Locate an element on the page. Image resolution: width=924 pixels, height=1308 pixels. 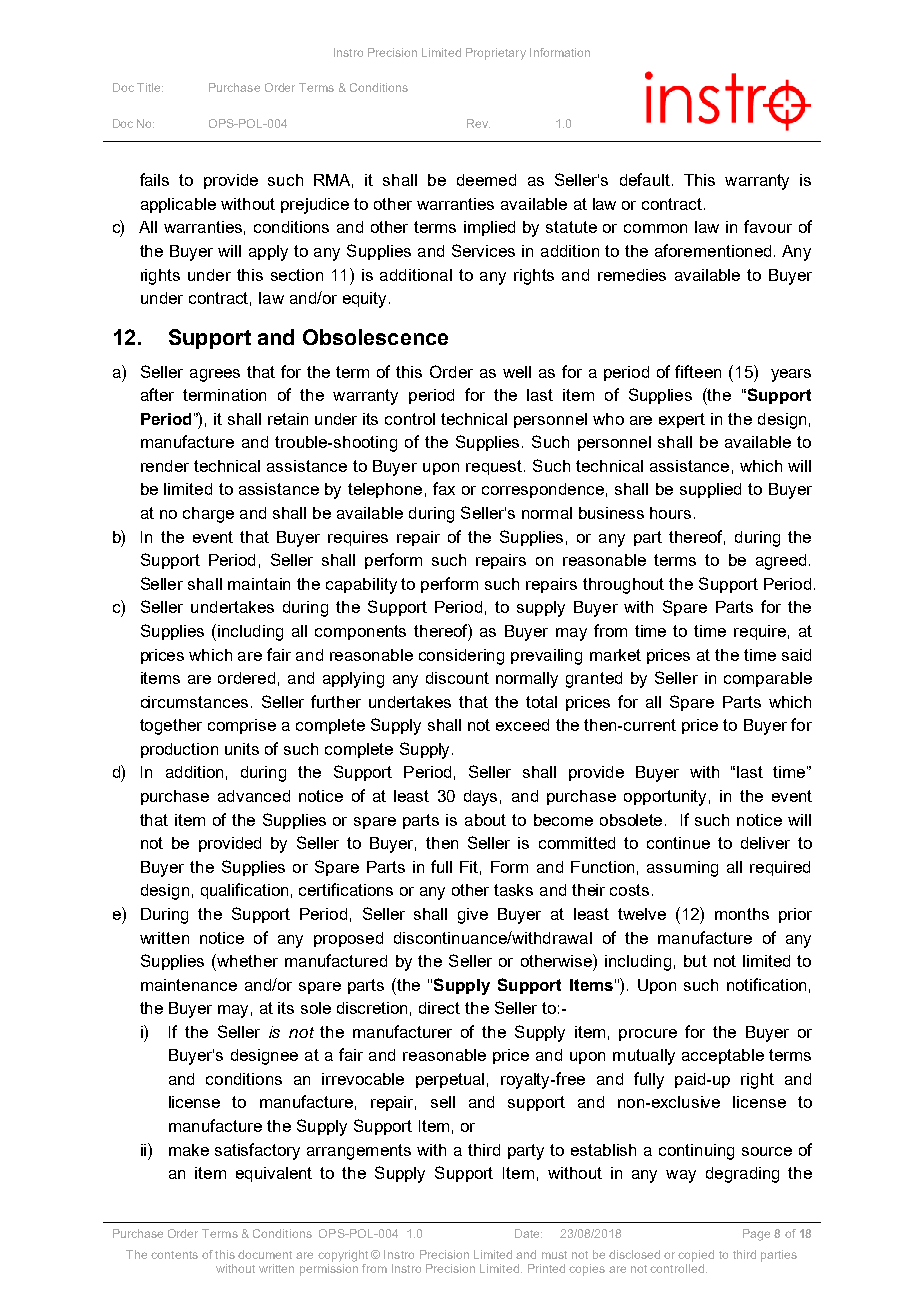
Date is located at coordinates (528, 1233).
